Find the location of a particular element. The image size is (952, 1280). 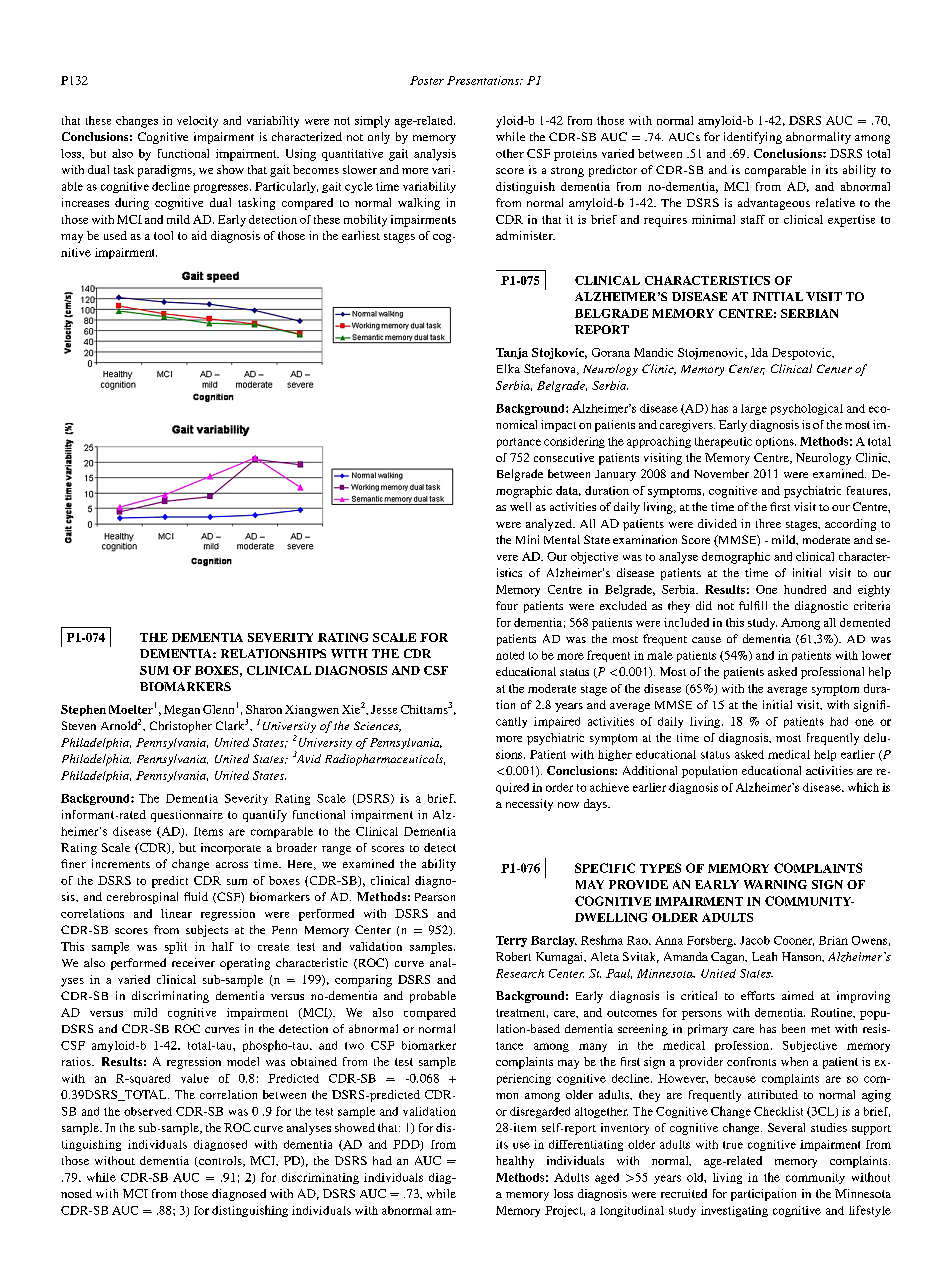

controls is located at coordinates (220, 1161).
